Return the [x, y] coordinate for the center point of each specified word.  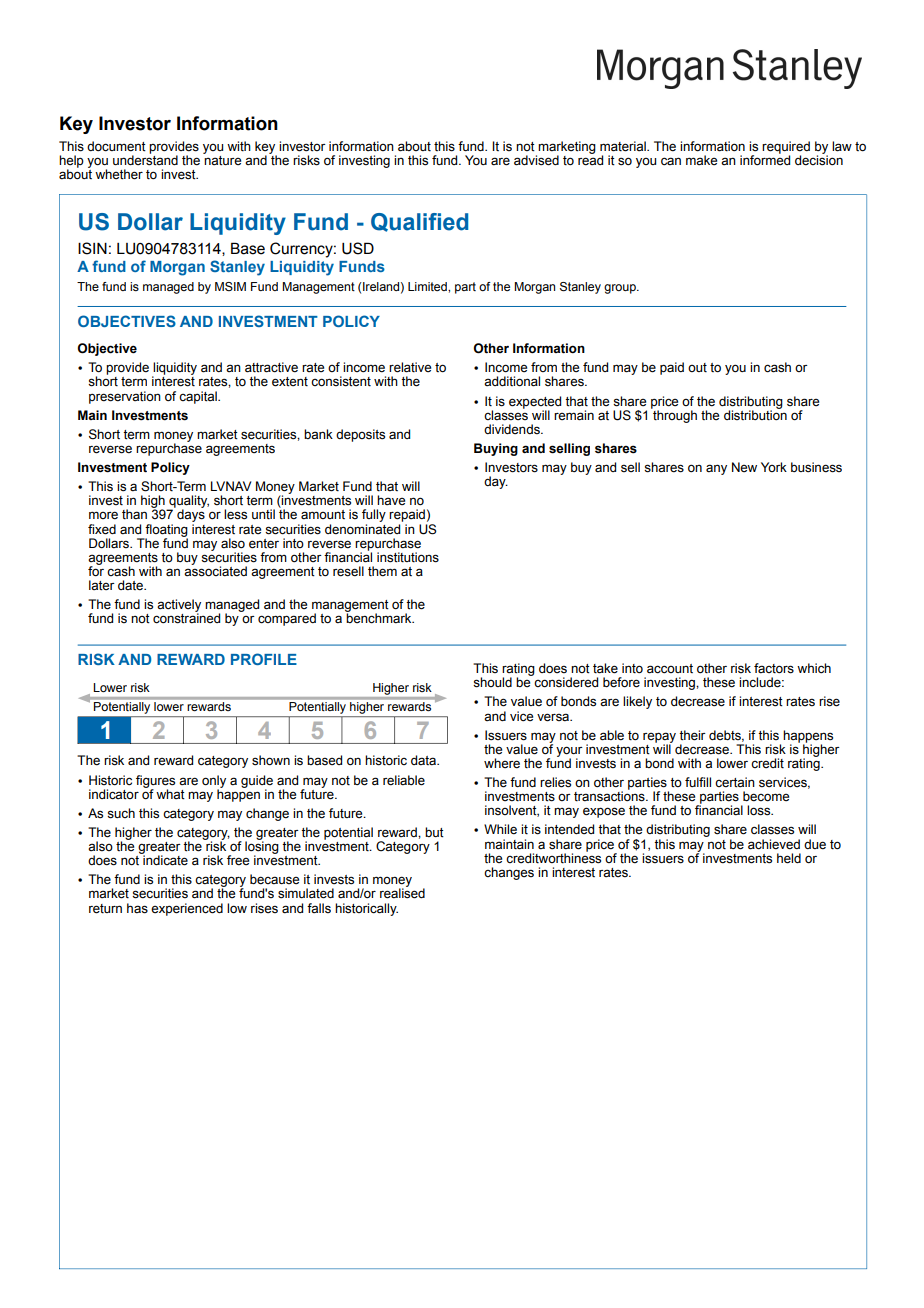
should [492, 682]
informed [765, 159]
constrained [186, 617]
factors [774, 668]
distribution [755, 414]
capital [199, 397]
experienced [187, 909]
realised [402, 892]
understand [145, 159]
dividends [513, 429]
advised [536, 160]
